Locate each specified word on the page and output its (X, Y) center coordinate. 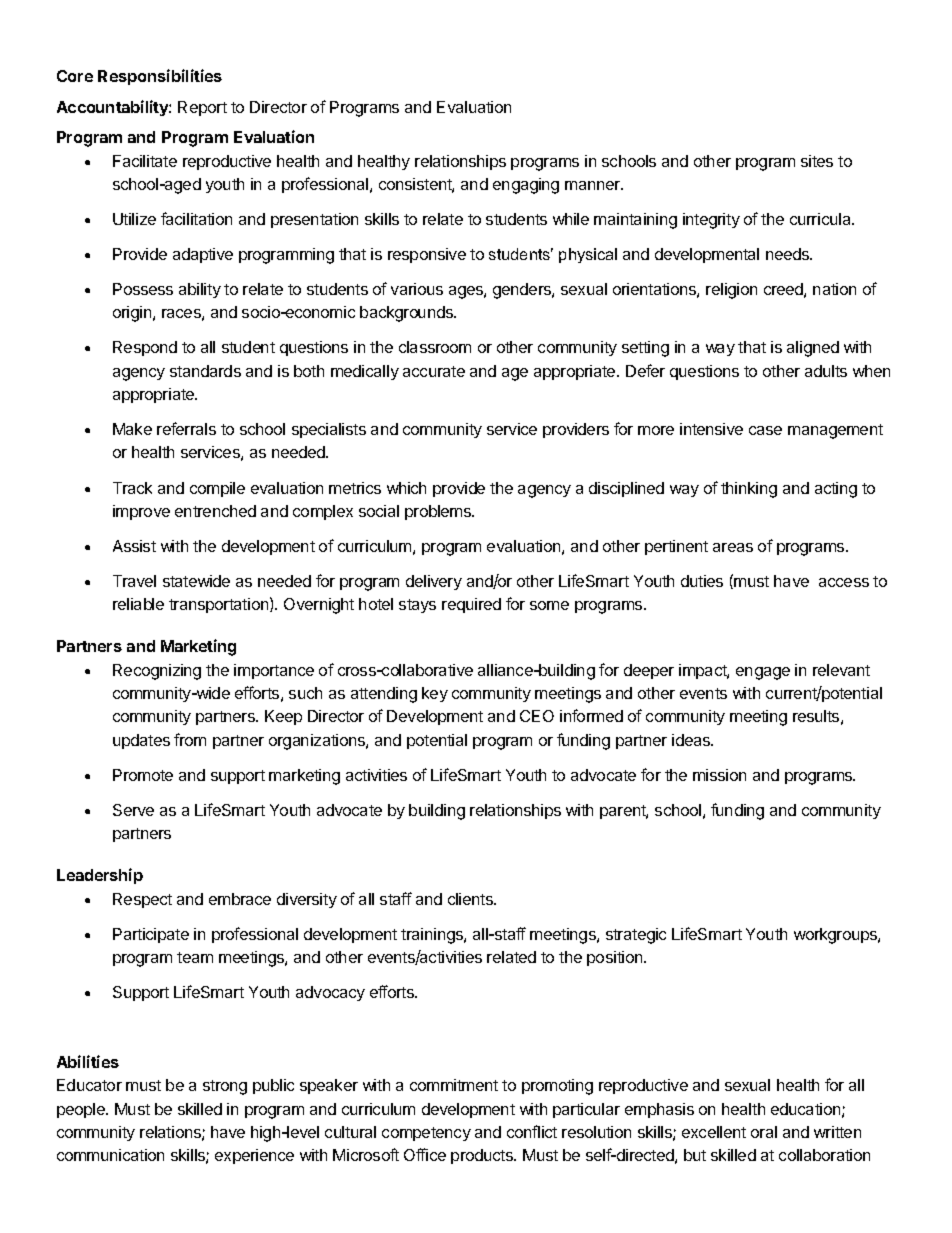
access (844, 582)
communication (110, 1155)
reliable (138, 604)
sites (817, 161)
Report (202, 108)
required (471, 605)
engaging (526, 186)
